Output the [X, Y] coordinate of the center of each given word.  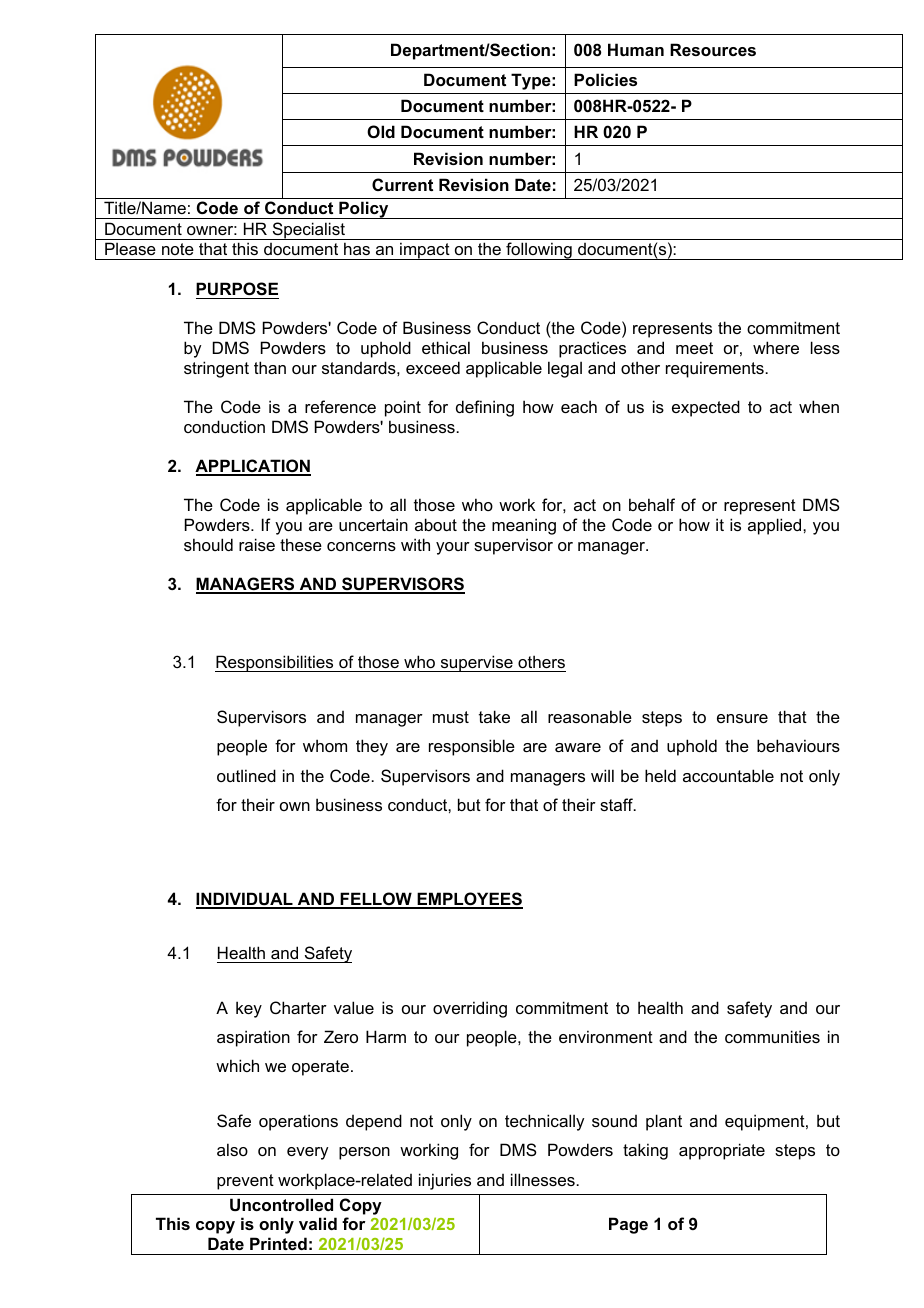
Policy [364, 210]
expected [706, 408]
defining [485, 408]
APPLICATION [253, 467]
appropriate [722, 1151]
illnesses [544, 1179]
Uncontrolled [281, 1204]
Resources [713, 49]
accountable [728, 775]
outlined [246, 775]
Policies [605, 79]
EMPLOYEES [469, 900]
